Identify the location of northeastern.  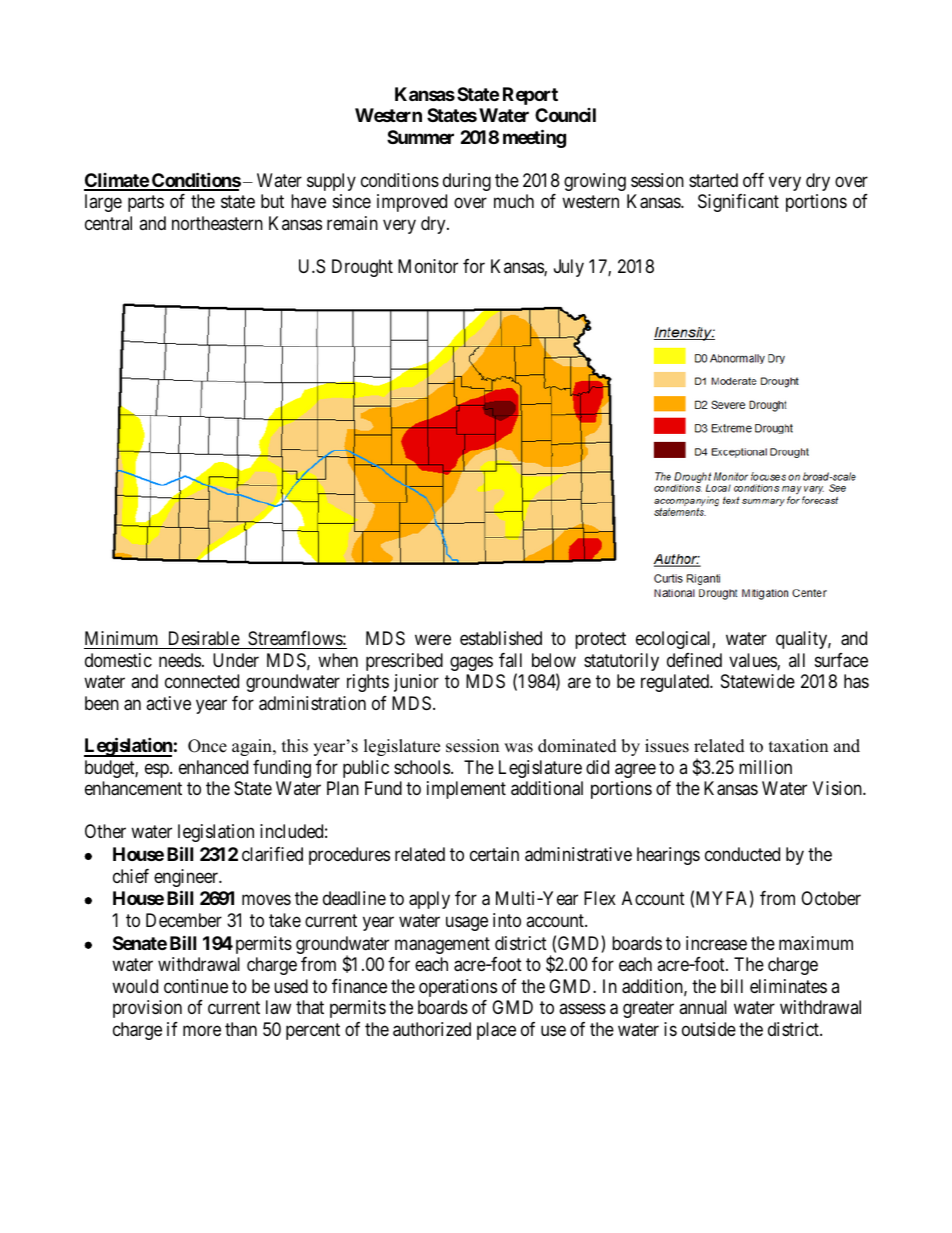
(217, 223).
